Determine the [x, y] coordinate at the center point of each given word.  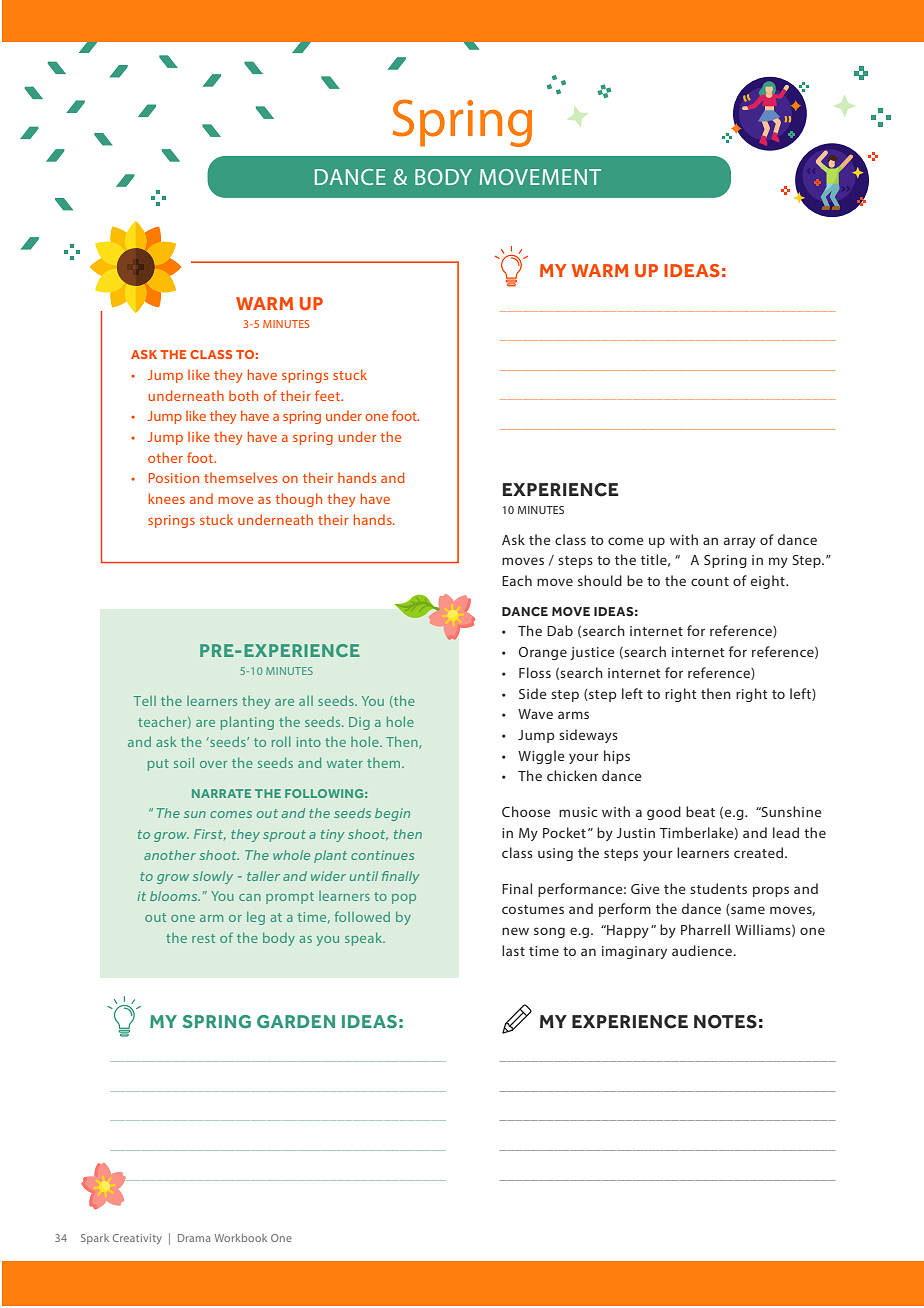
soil [184, 762]
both [243, 395]
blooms [175, 896]
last [513, 950]
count [710, 581]
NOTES [725, 1022]
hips [617, 757]
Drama [194, 1238]
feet [328, 395]
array [740, 542]
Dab [560, 630]
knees [167, 498]
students [718, 888]
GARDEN [296, 1021]
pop [404, 899]
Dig [359, 723]
